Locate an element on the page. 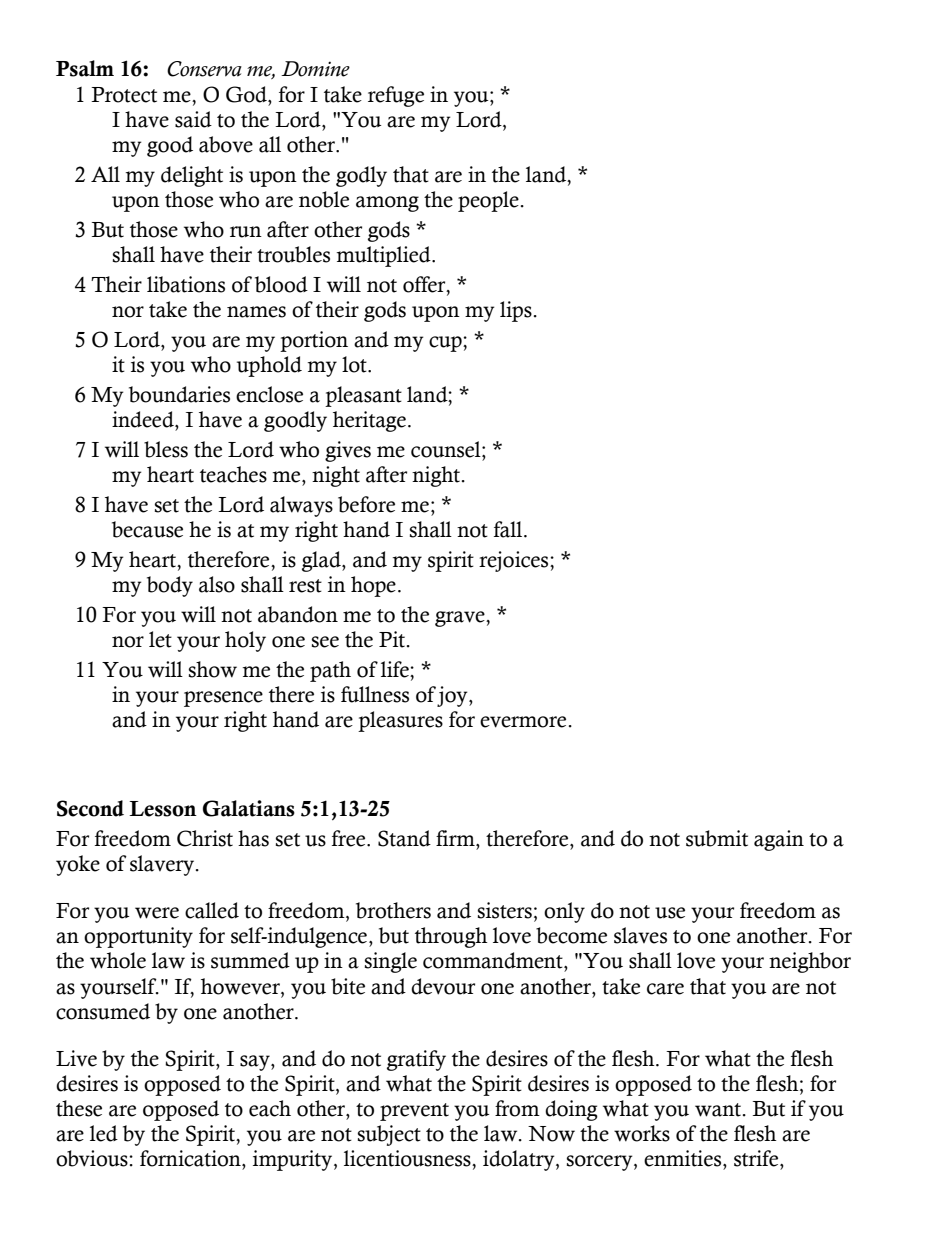 Image resolution: width=952 pixels, height=1233 pixels. firm is located at coordinates (456, 838).
